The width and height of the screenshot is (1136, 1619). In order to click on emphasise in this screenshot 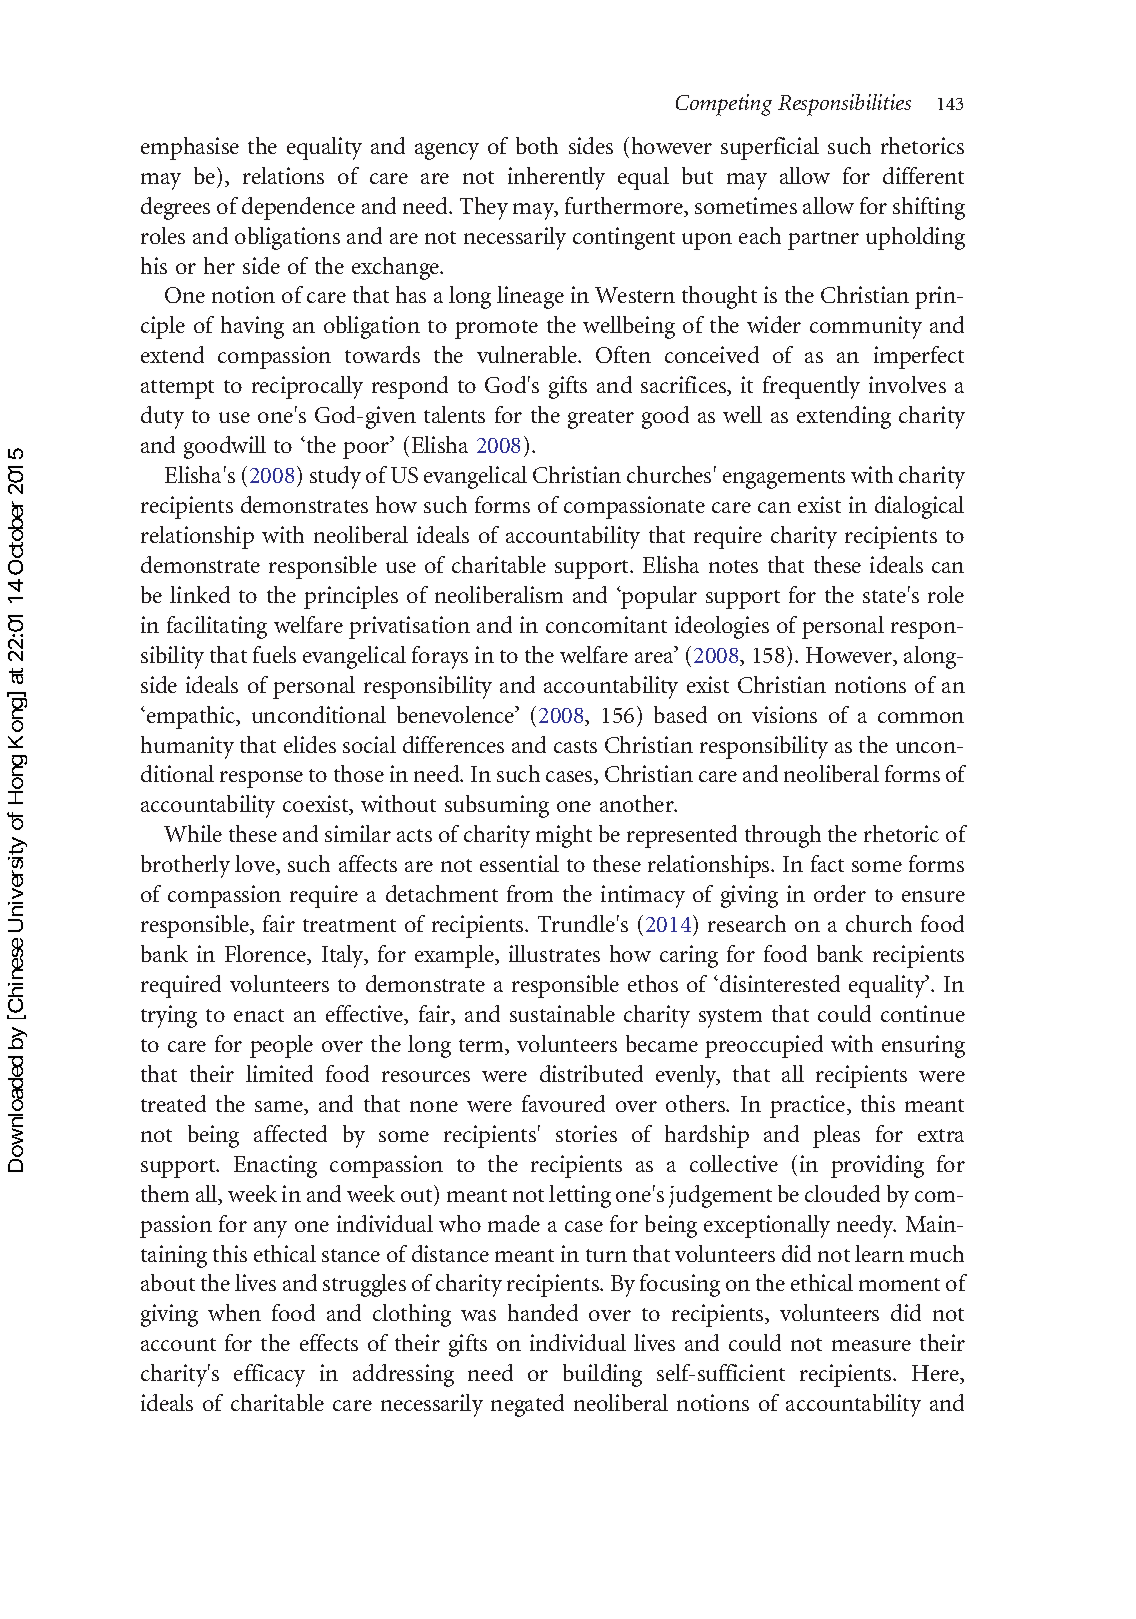, I will do `click(190, 148)`.
